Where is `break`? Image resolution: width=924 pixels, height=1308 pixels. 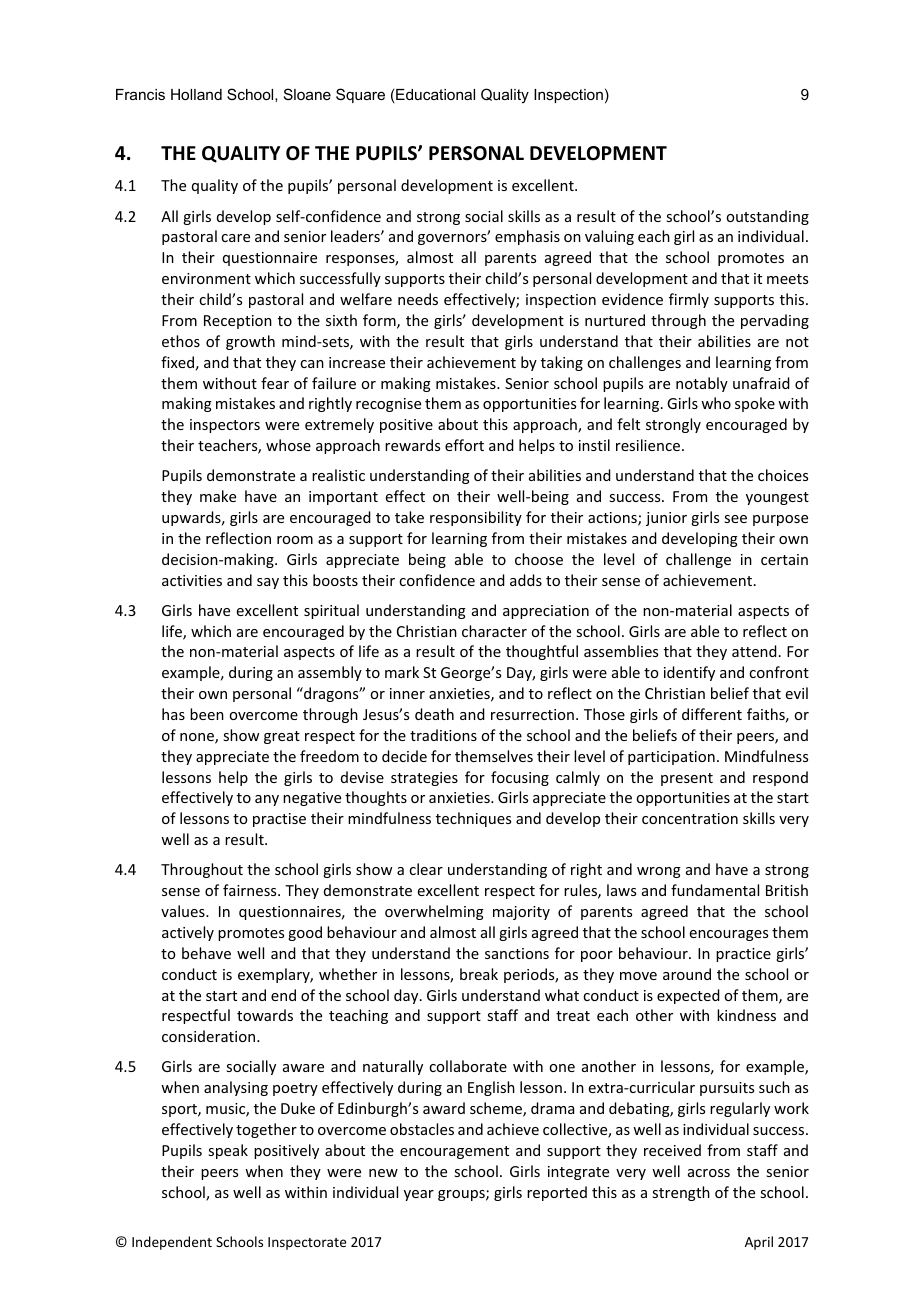 break is located at coordinates (479, 974).
